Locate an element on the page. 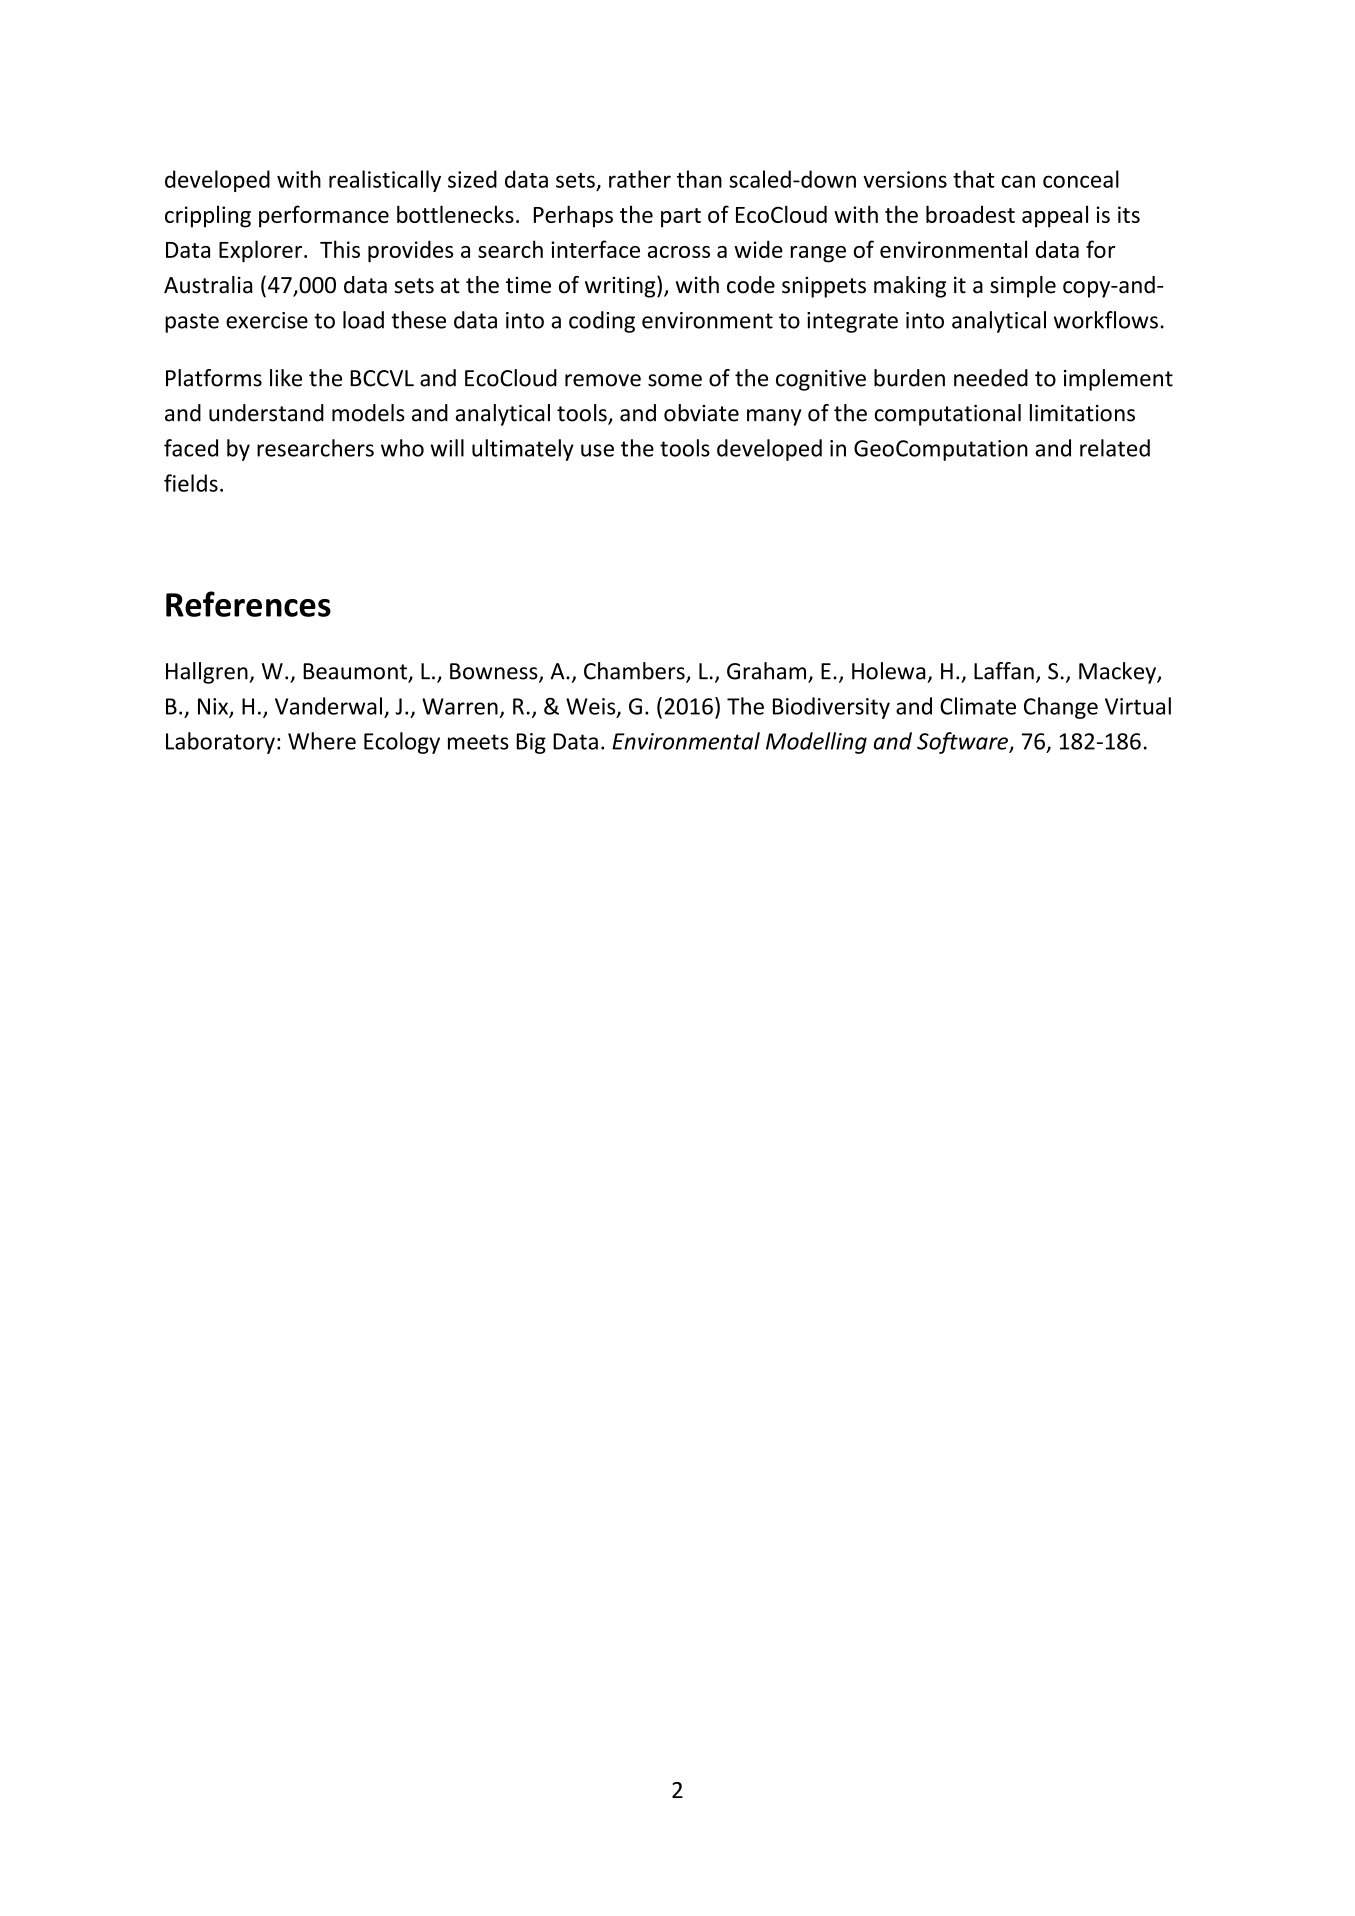  use is located at coordinates (597, 450).
